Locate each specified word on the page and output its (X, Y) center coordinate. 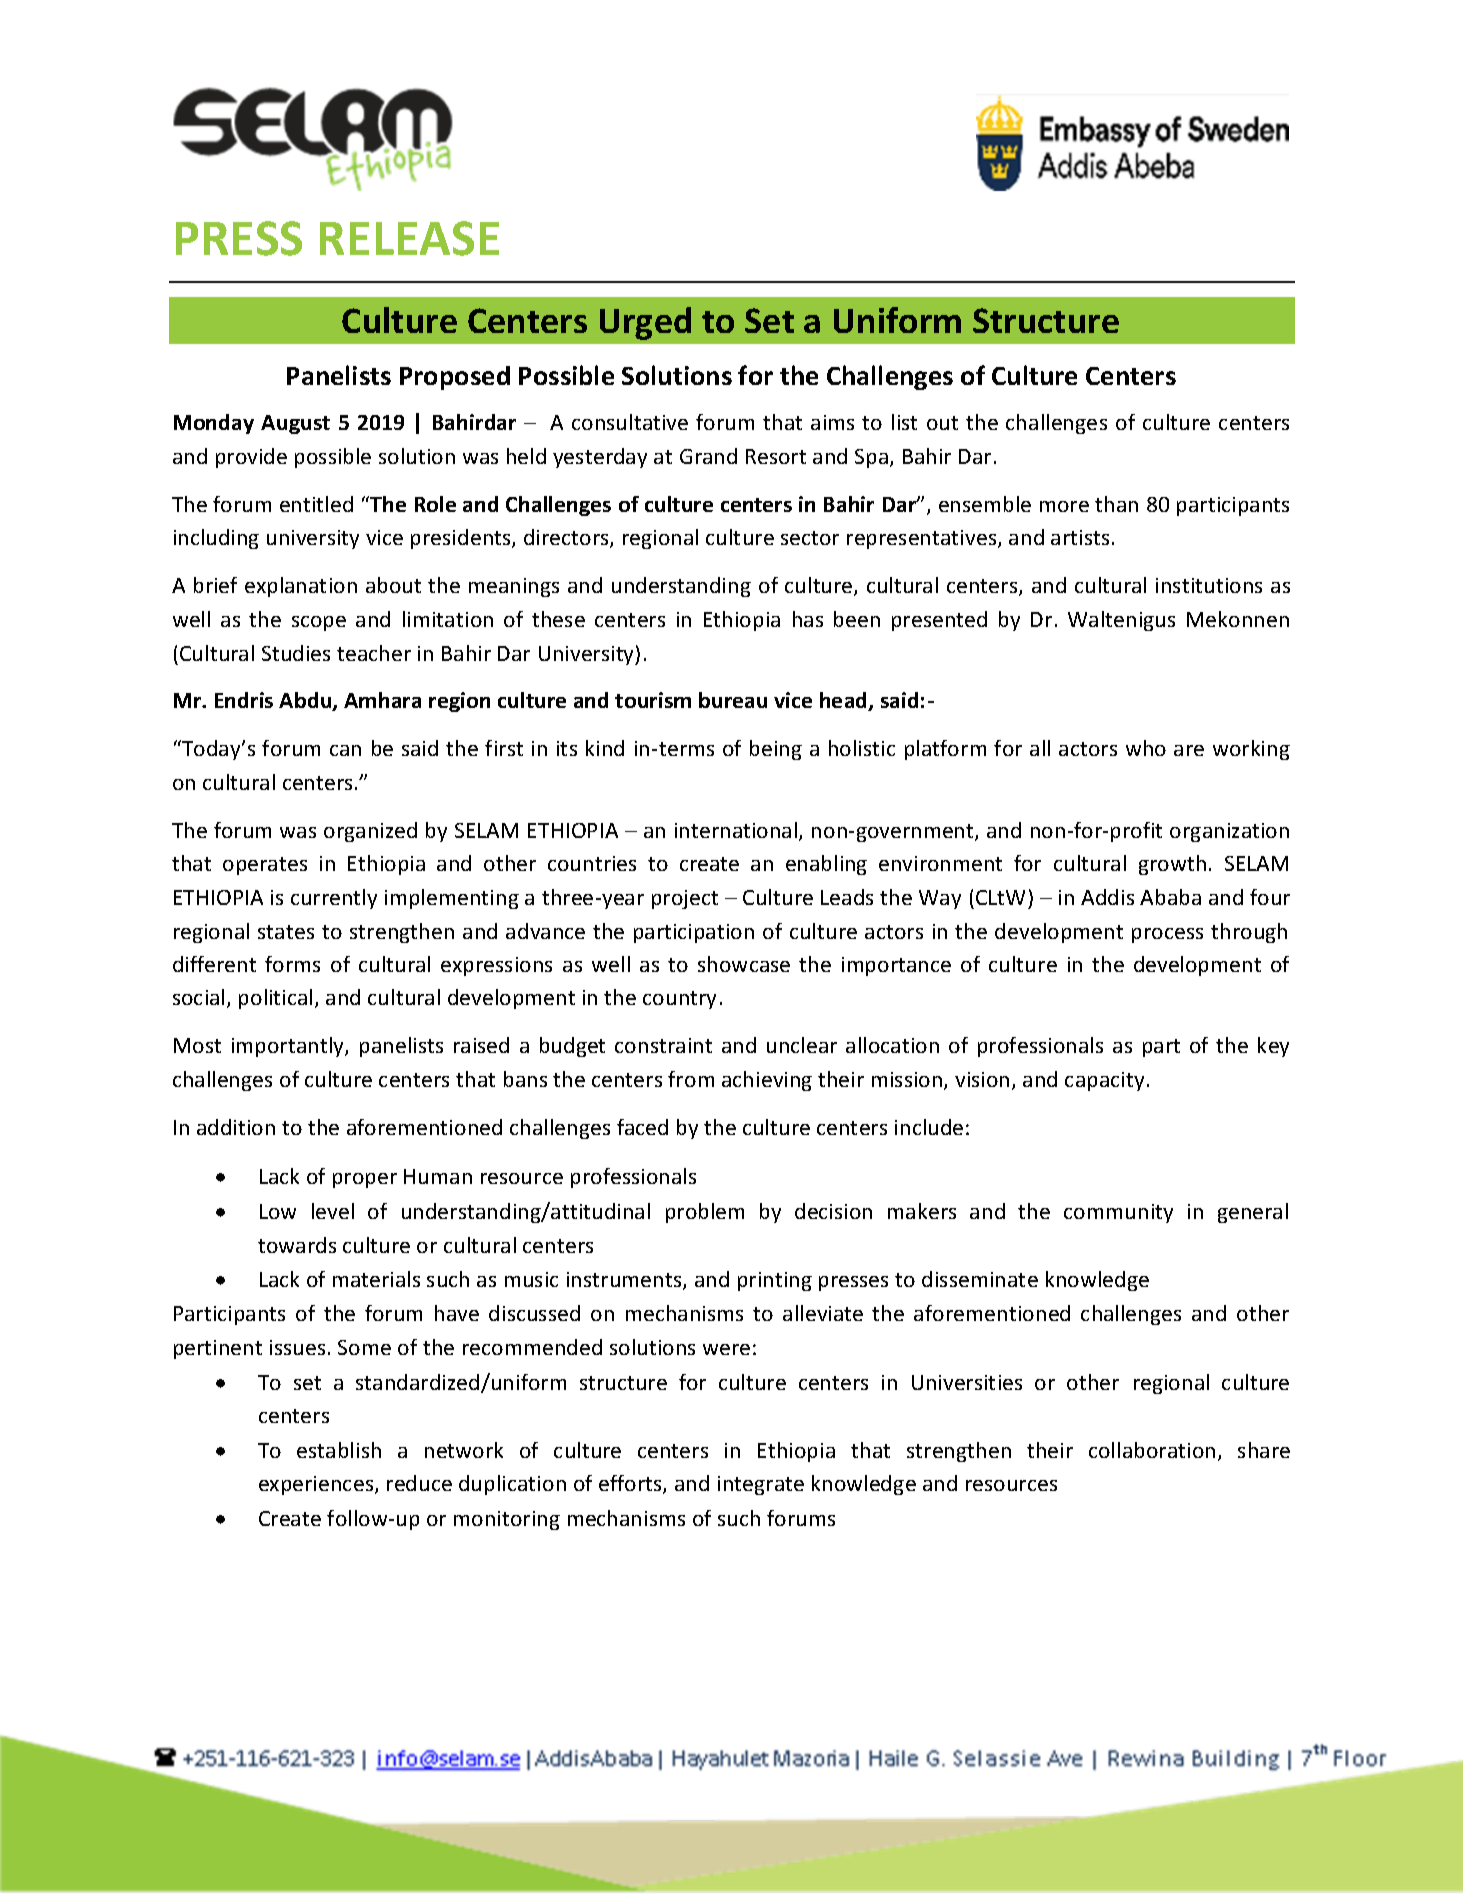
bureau (733, 700)
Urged (645, 323)
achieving (767, 1081)
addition (236, 1127)
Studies (296, 653)
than (1116, 504)
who (1146, 748)
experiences (317, 1485)
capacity (1104, 1081)
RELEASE (409, 238)
